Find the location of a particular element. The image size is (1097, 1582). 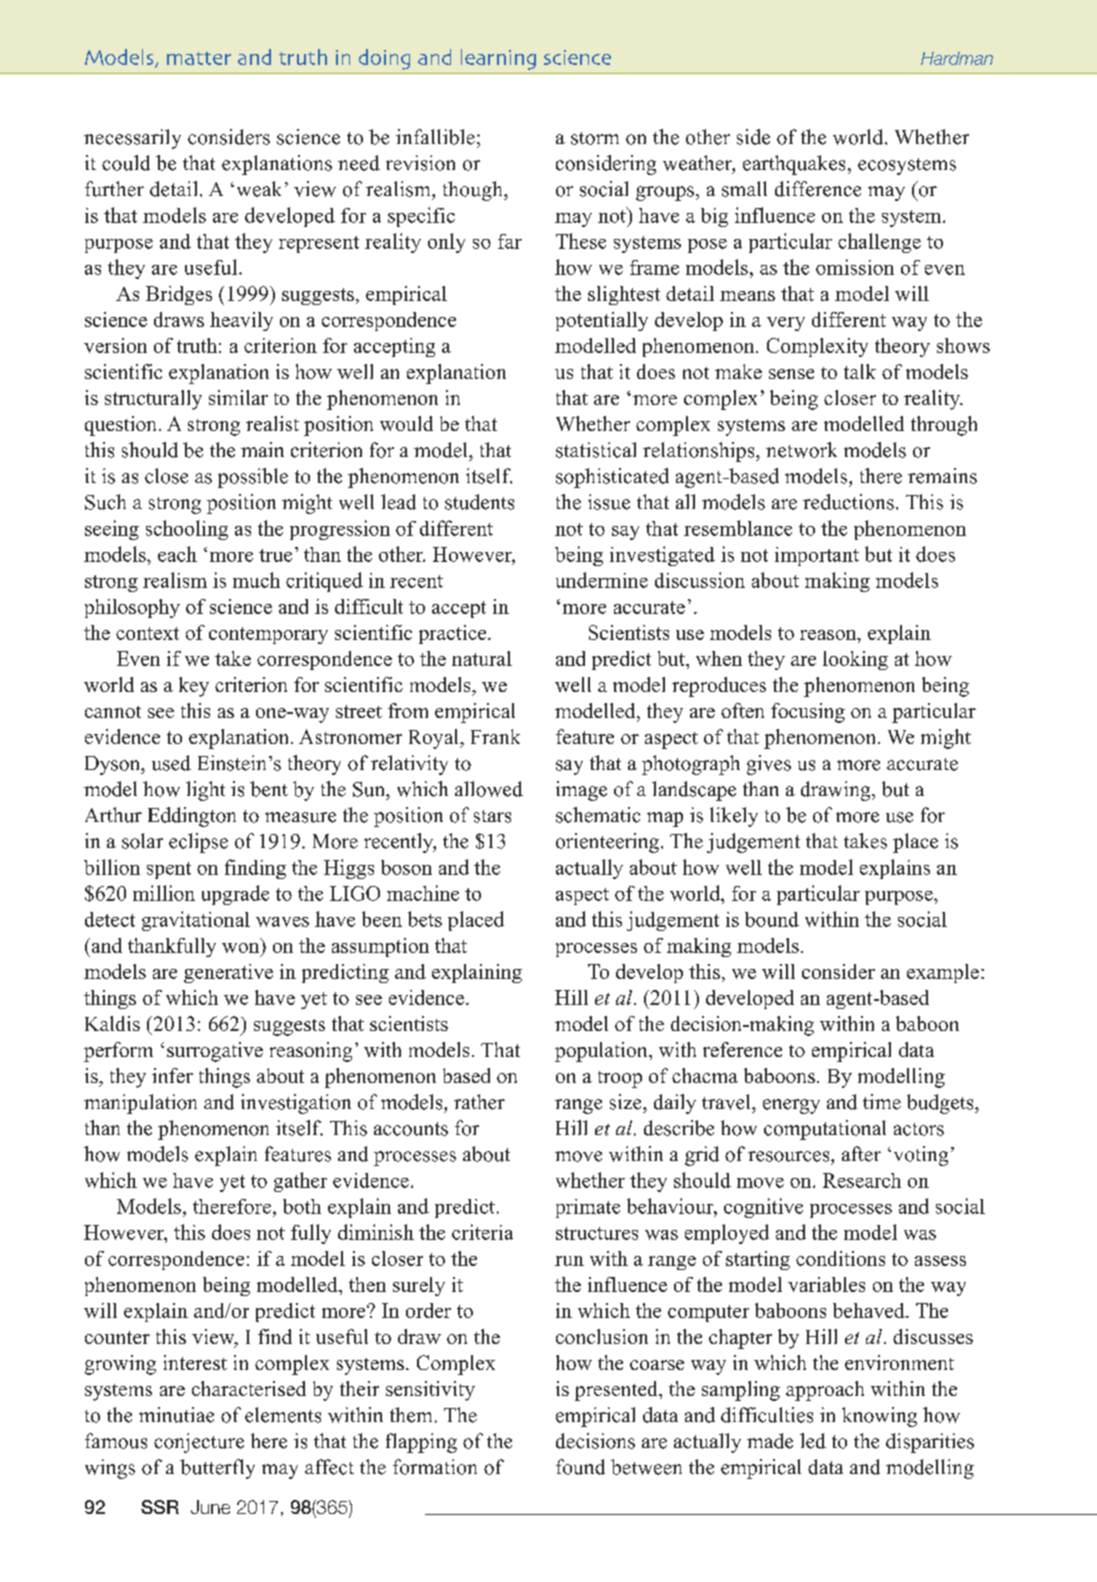

matter is located at coordinates (199, 58).
